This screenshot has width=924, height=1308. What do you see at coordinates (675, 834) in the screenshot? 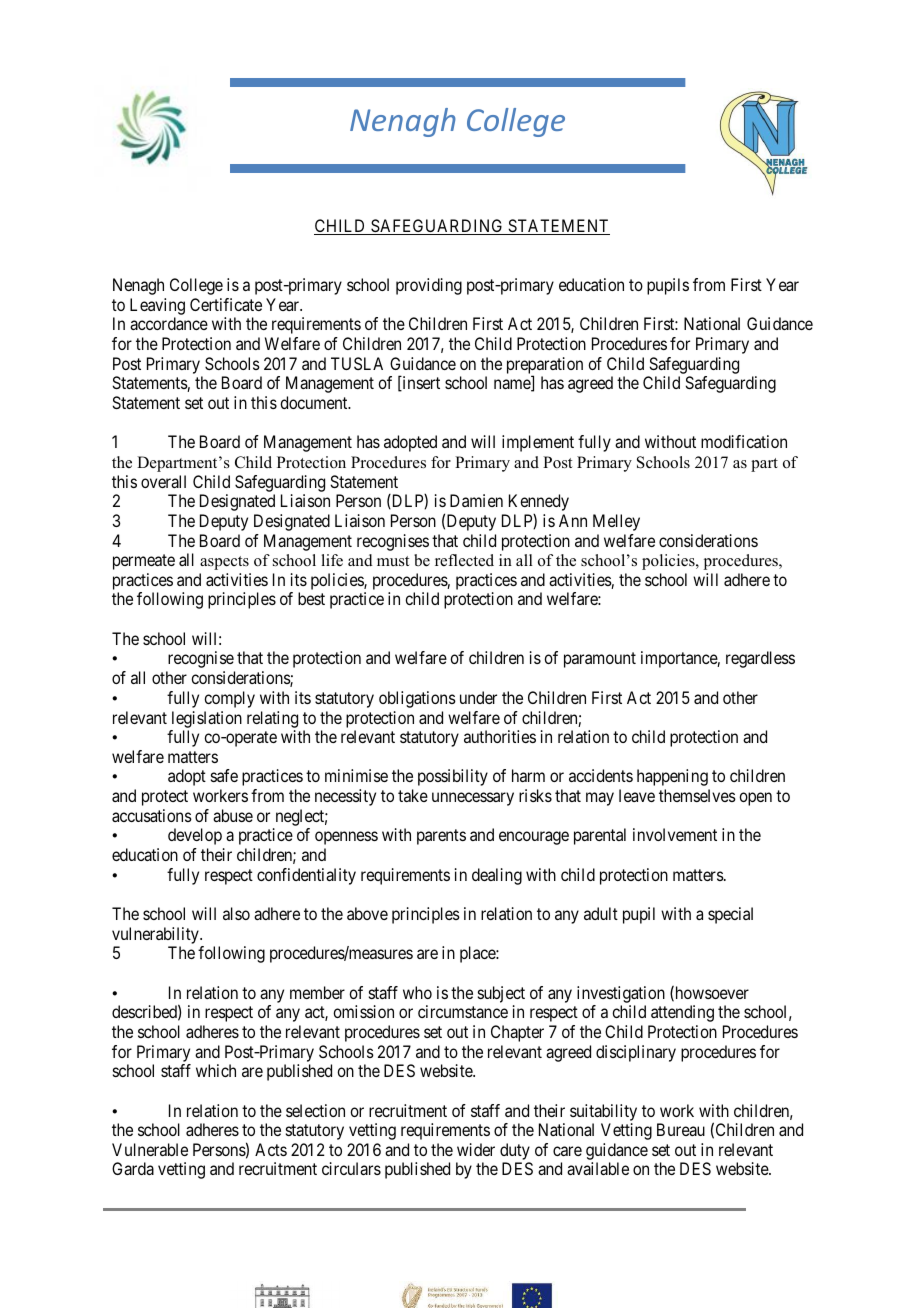
I see `involvement` at bounding box center [675, 834].
